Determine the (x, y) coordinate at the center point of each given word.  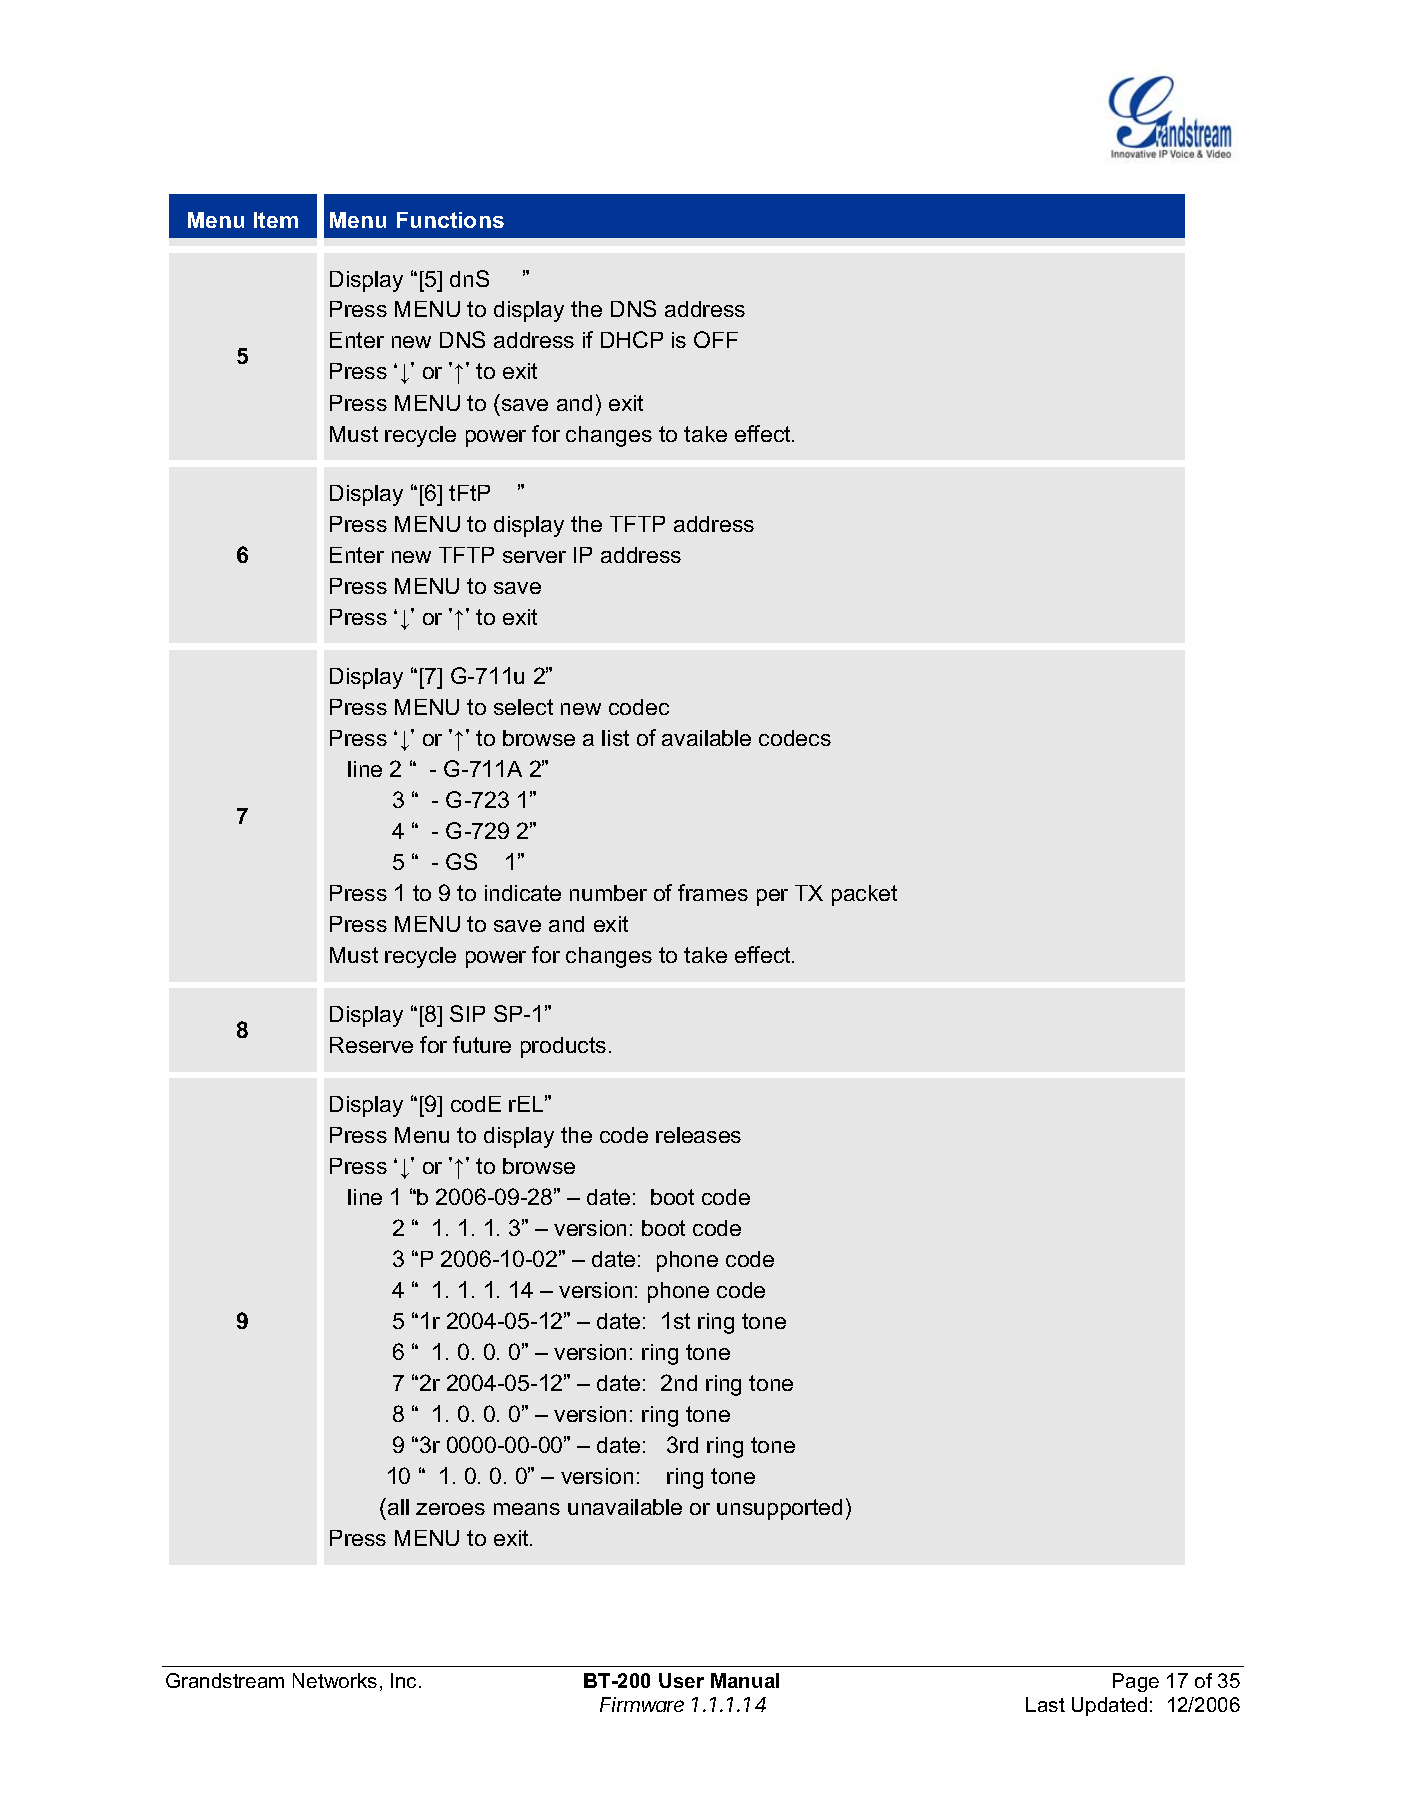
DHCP (632, 339)
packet (864, 895)
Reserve (371, 1045)
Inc (403, 1680)
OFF (716, 339)
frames (713, 892)
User (681, 1680)
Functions (450, 220)
